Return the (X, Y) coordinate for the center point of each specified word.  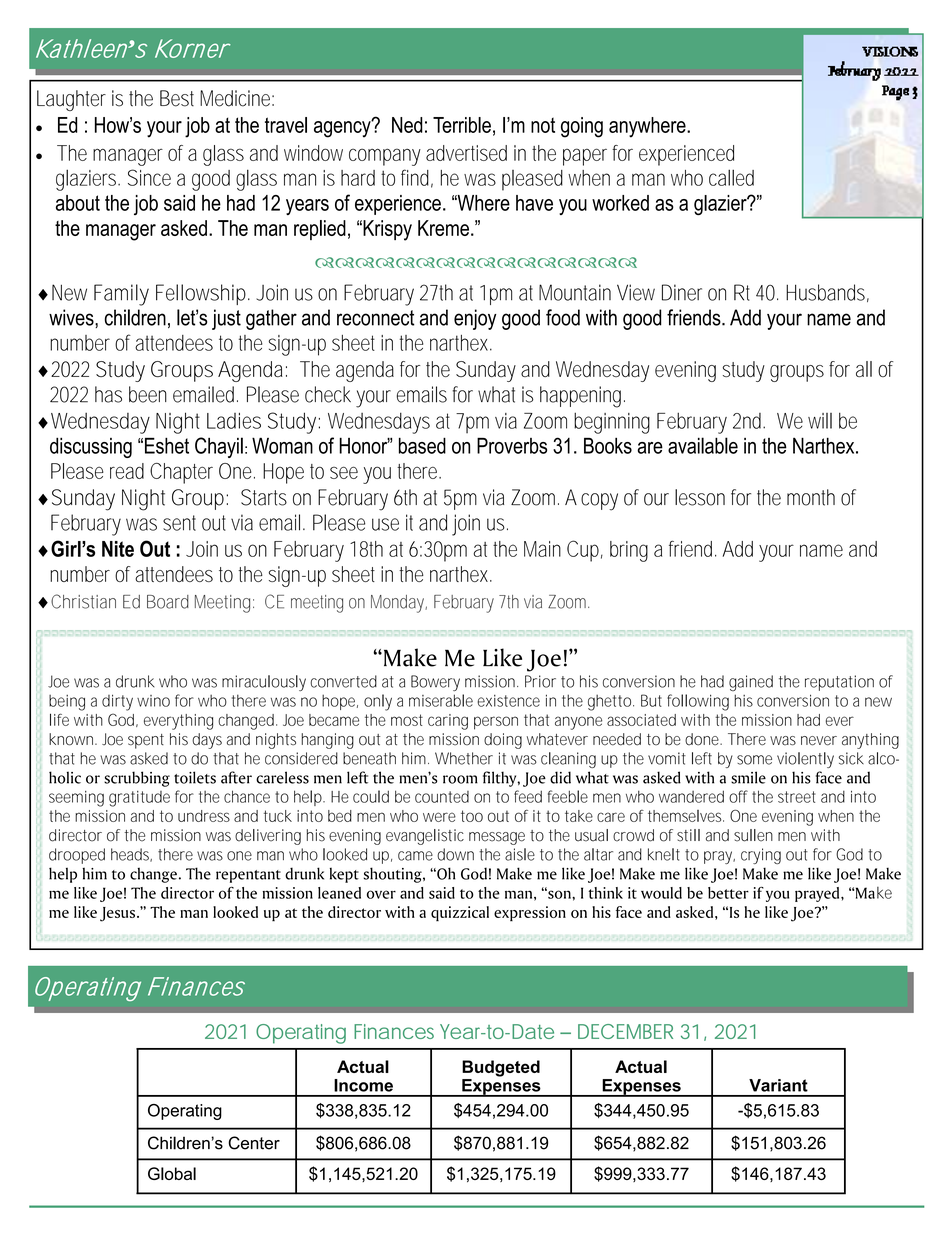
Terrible (462, 125)
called (731, 177)
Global (172, 1173)
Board (168, 602)
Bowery (435, 683)
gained (751, 683)
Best (177, 98)
